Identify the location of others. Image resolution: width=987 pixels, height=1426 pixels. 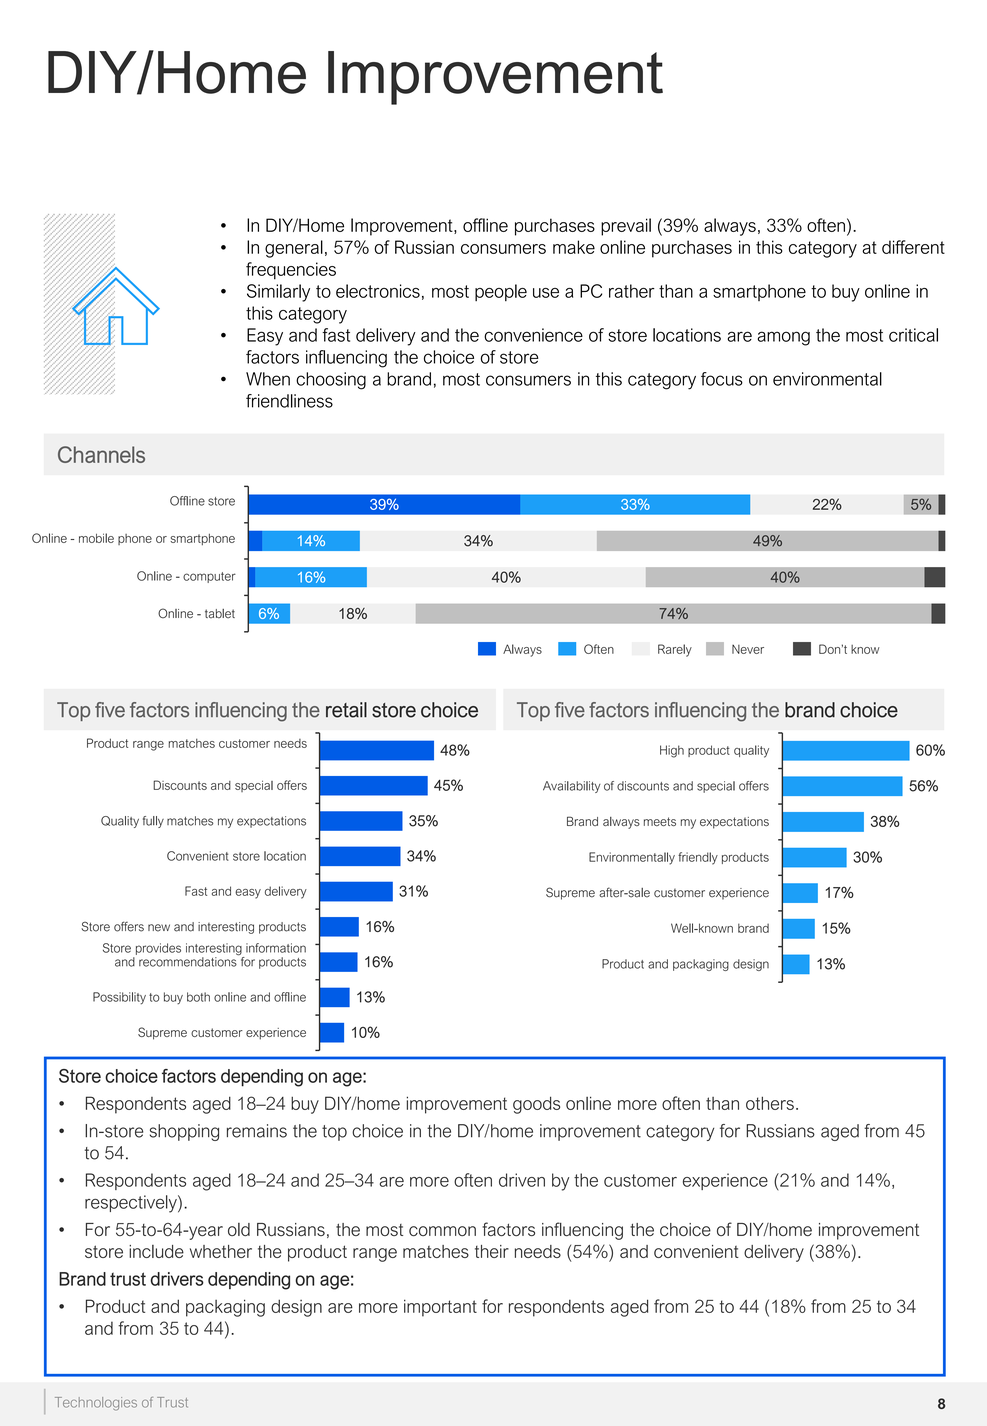
(770, 1103).
